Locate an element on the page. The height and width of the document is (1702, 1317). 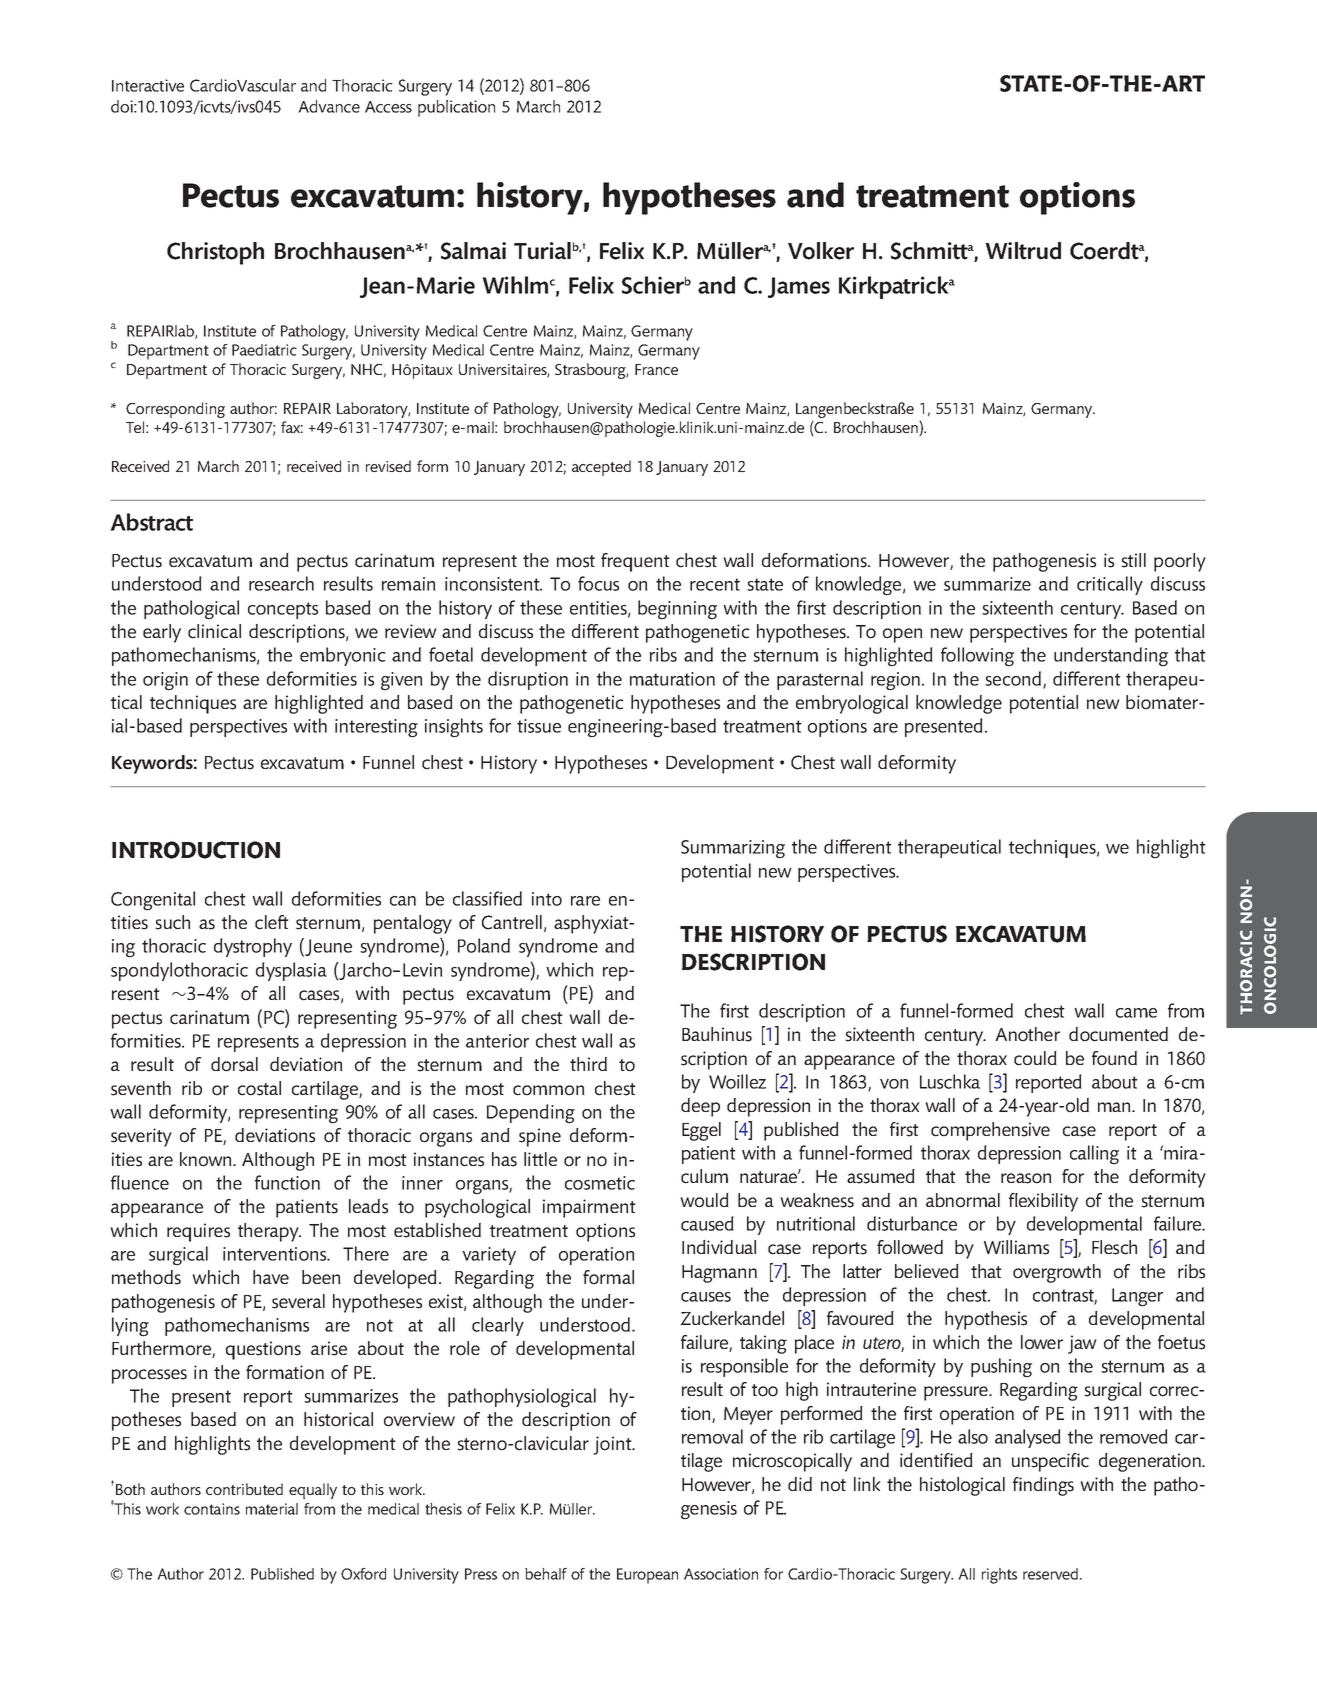
material is located at coordinates (272, 1509).
